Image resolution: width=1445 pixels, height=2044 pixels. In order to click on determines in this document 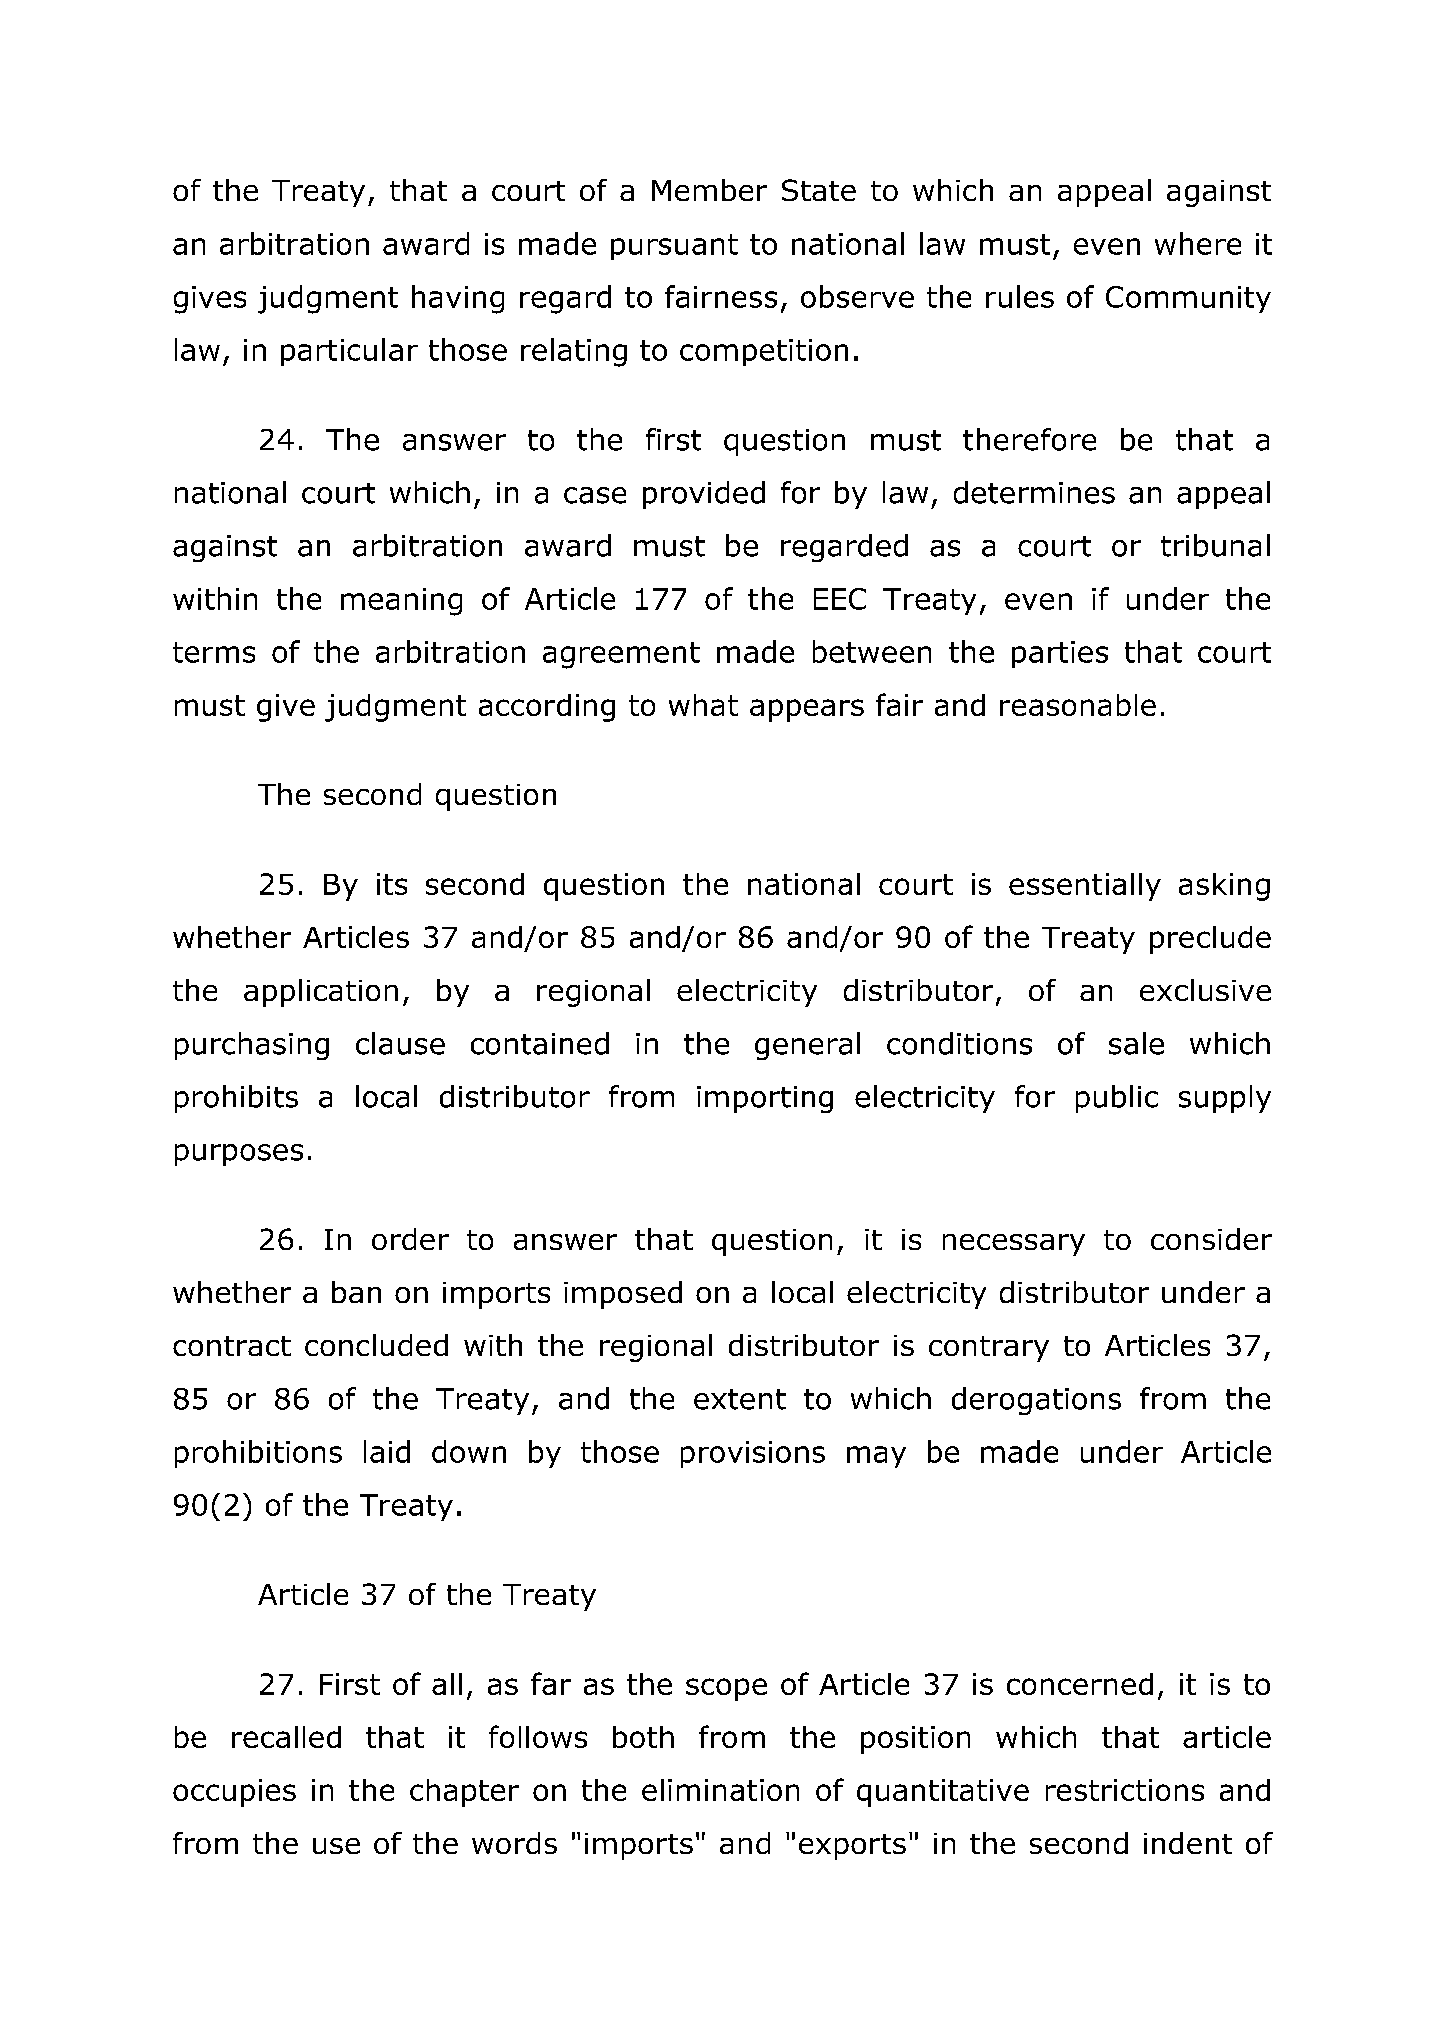, I will do `click(1034, 492)`.
